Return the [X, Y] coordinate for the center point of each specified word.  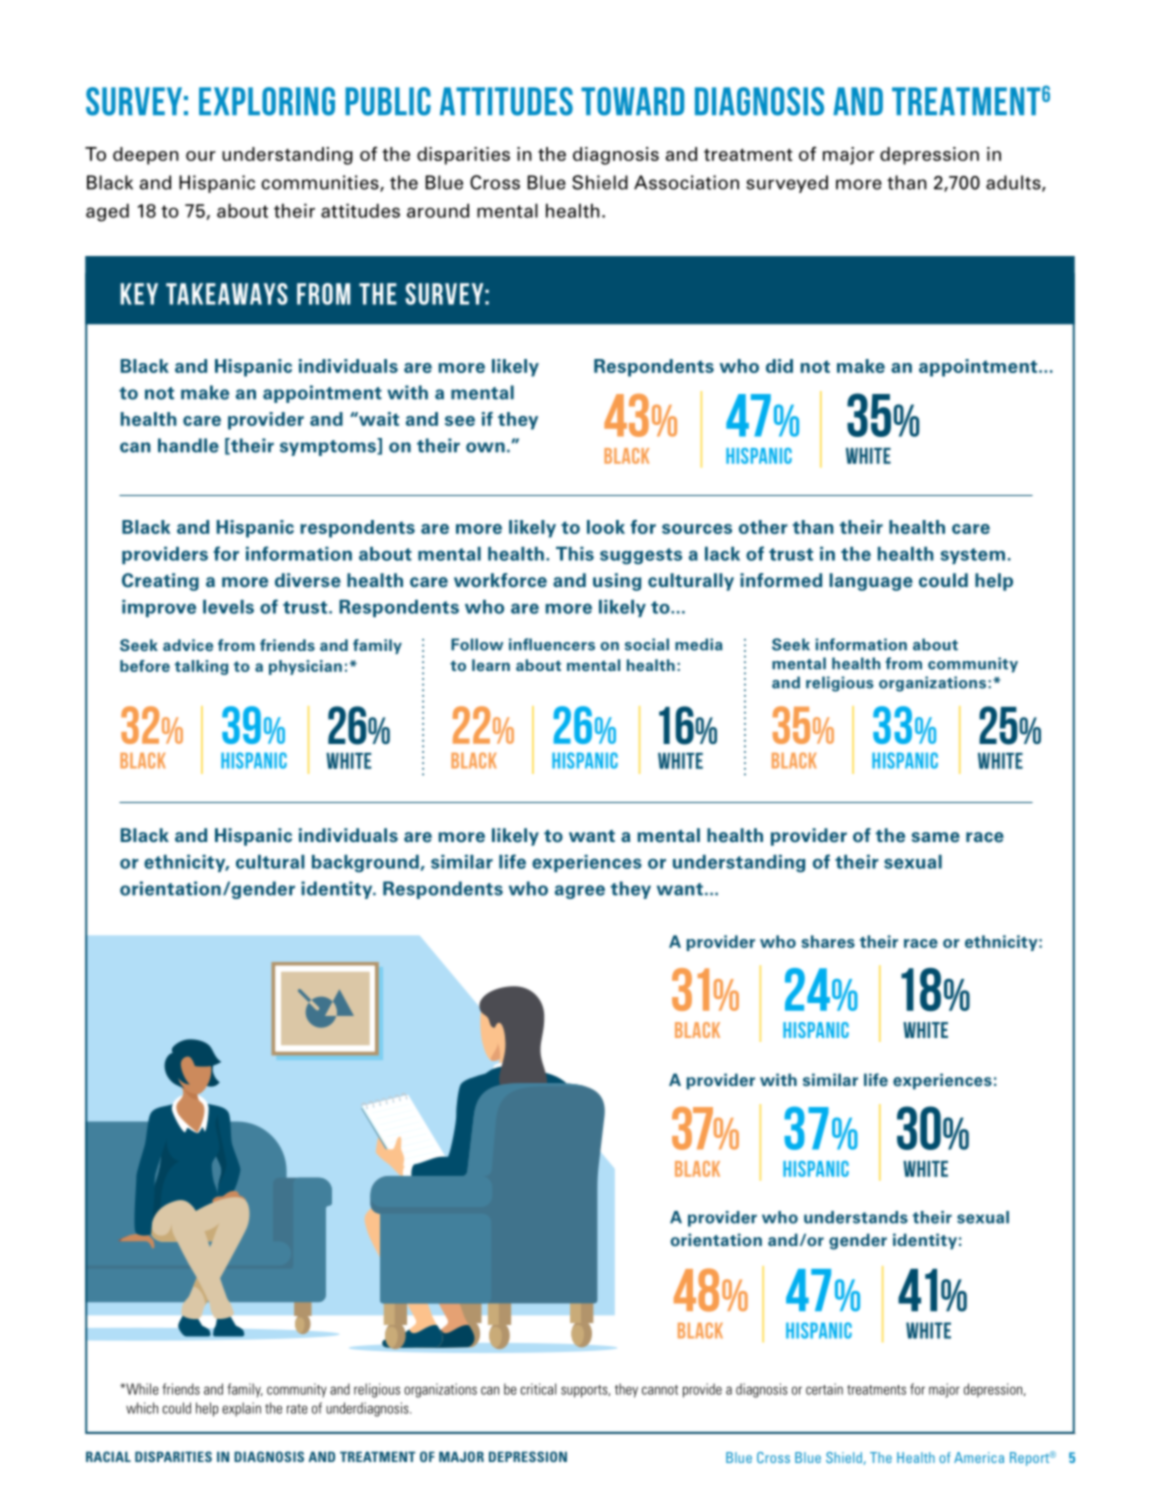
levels [228, 607]
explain [241, 1409]
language [871, 582]
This [575, 554]
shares [828, 941]
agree [580, 892]
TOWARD [632, 101]
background [365, 864]
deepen [146, 156]
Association [686, 182]
